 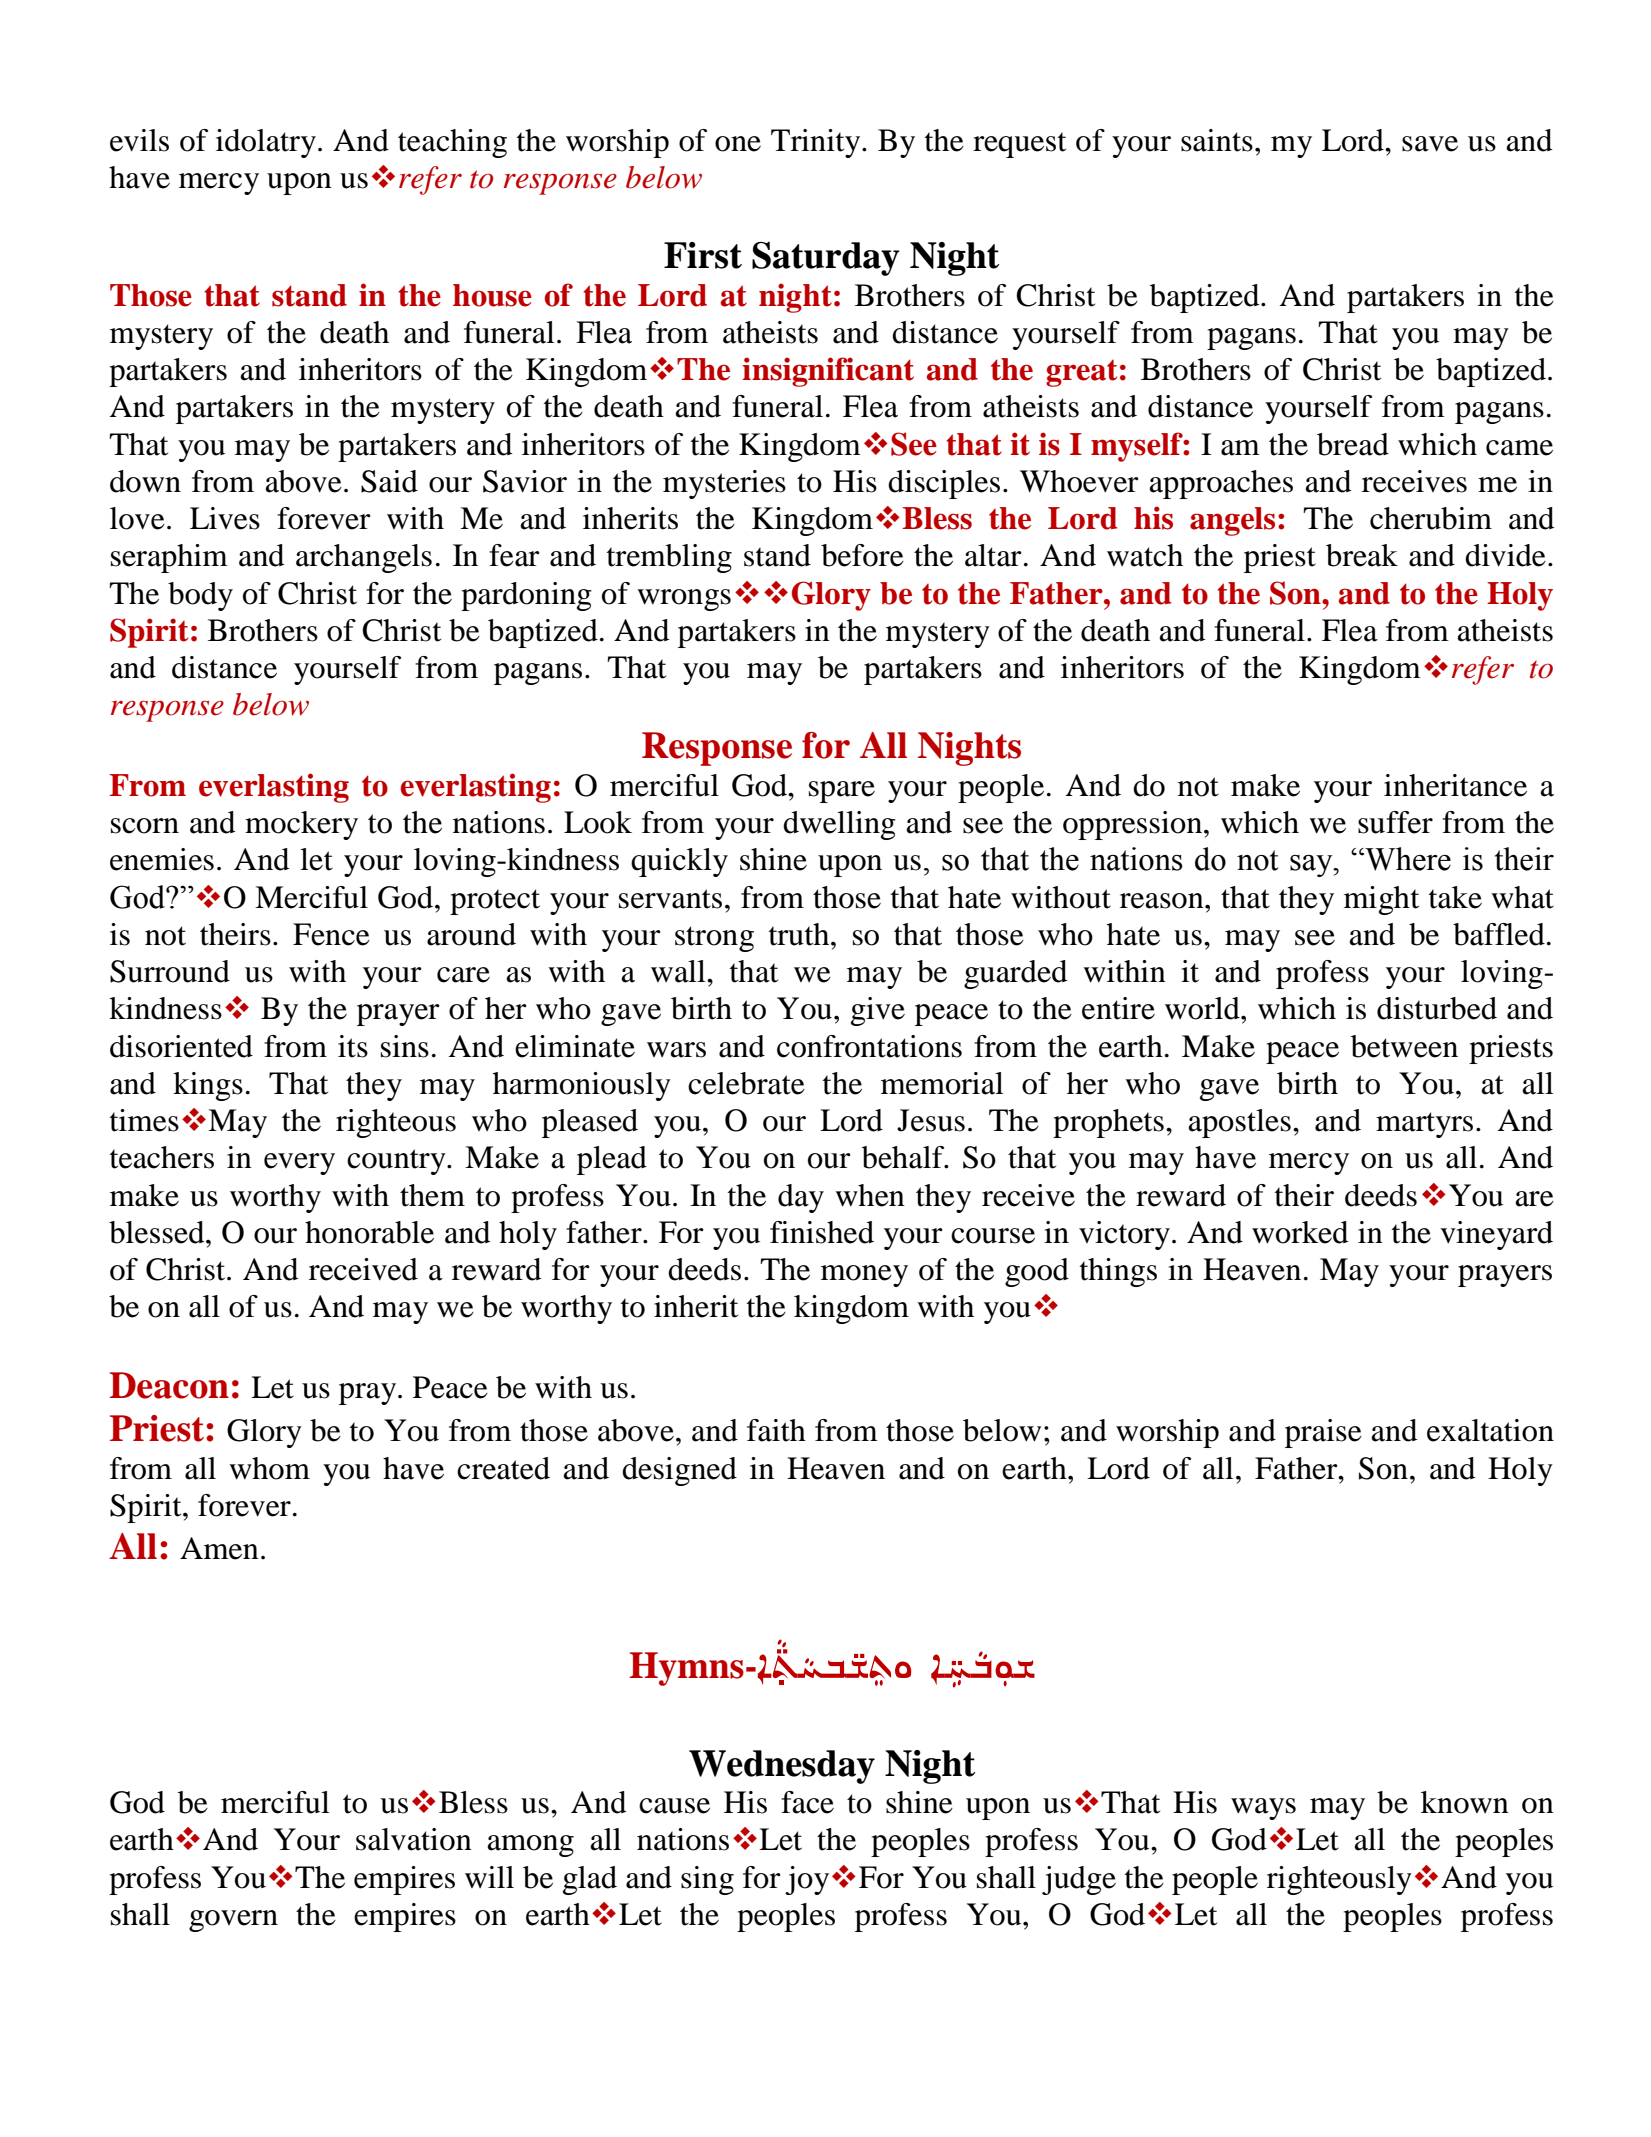 What do you see at coordinates (1395, 822) in the screenshot?
I see `suffer` at bounding box center [1395, 822].
